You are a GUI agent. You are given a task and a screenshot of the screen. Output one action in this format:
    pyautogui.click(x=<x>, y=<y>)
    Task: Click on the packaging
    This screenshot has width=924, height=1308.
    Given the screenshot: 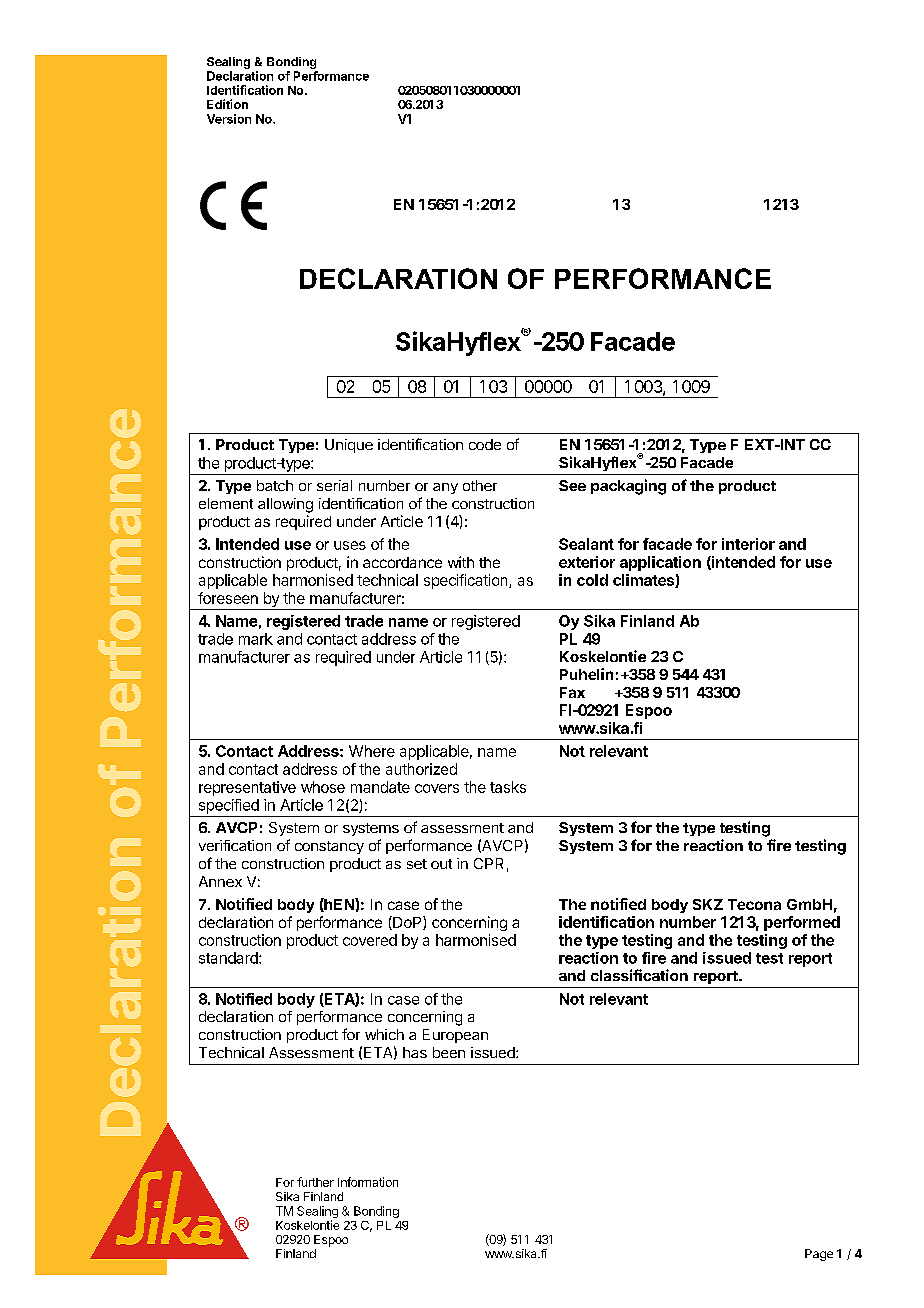 What is the action you would take?
    pyautogui.click(x=628, y=487)
